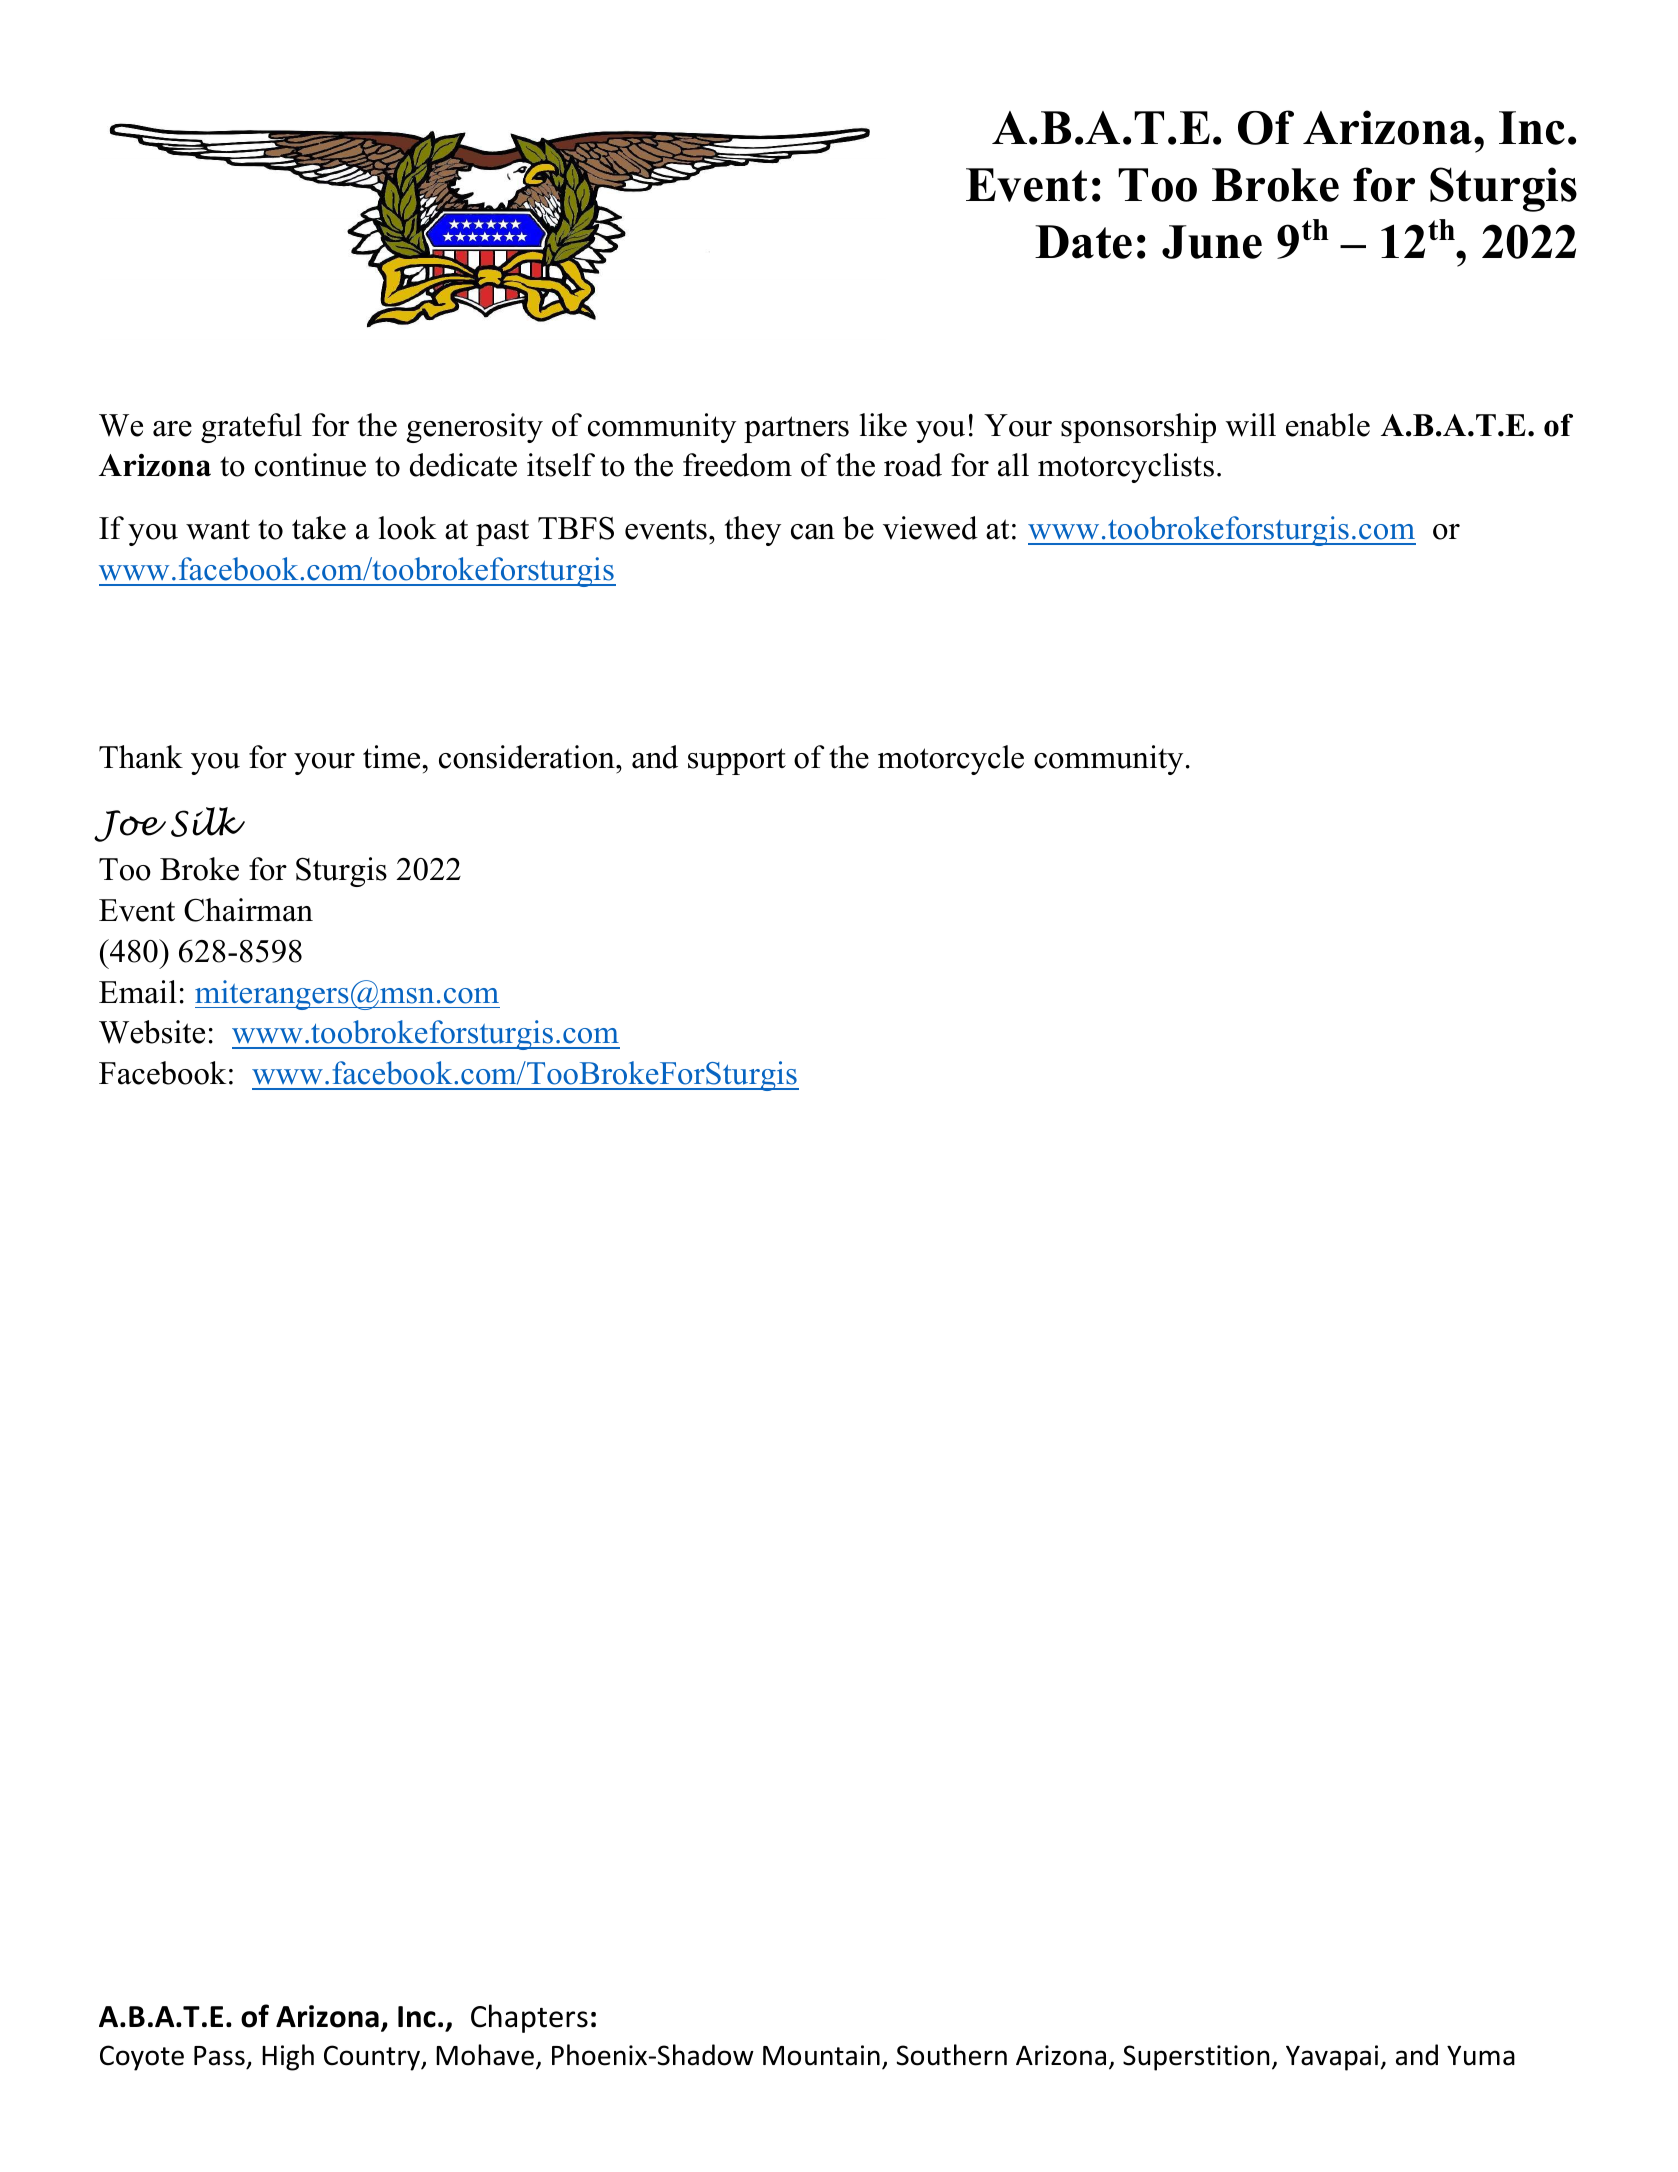  Describe the element at coordinates (737, 761) in the image. I see `support` at that location.
